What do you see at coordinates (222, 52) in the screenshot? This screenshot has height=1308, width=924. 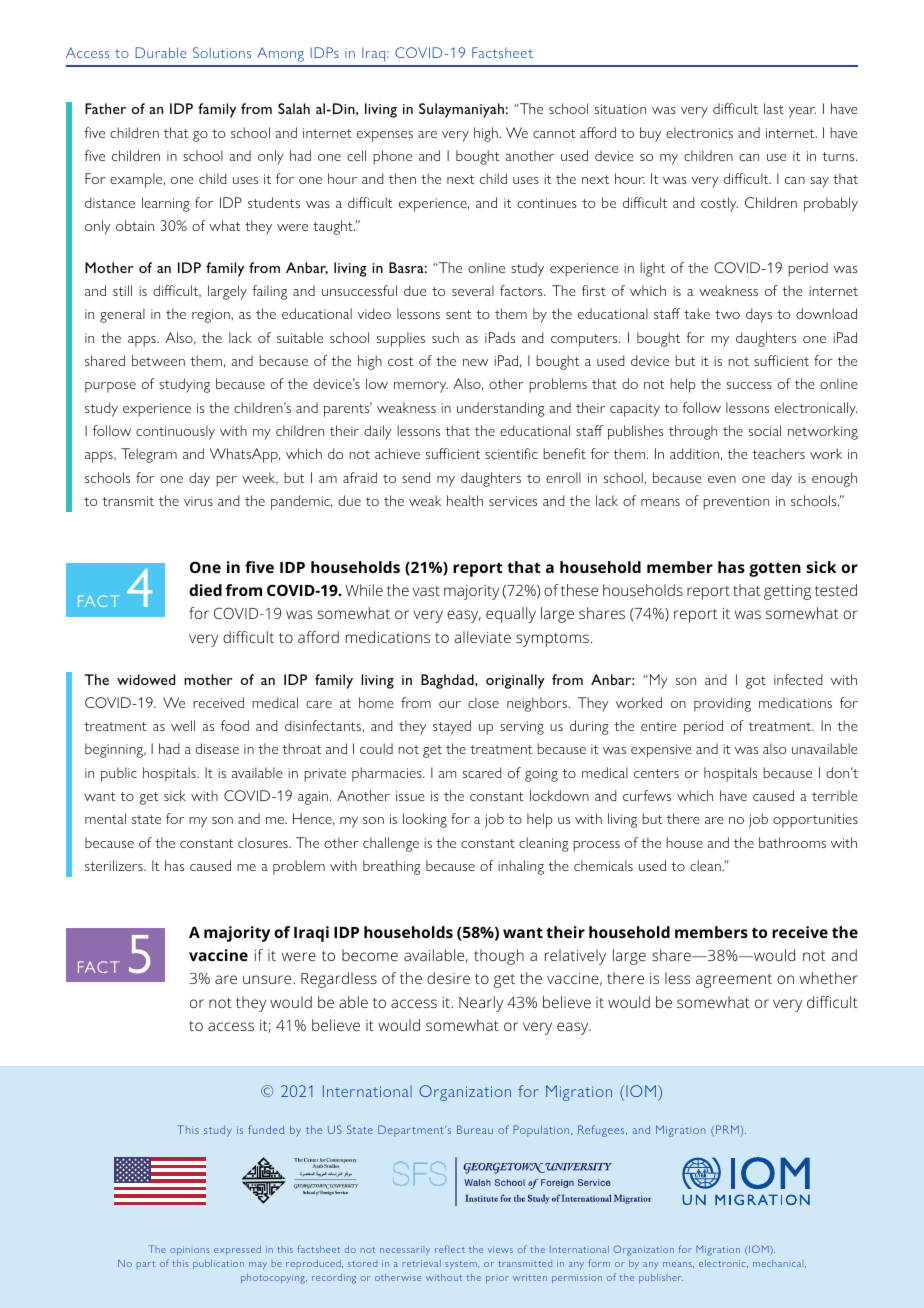 I see `Solutions` at bounding box center [222, 52].
